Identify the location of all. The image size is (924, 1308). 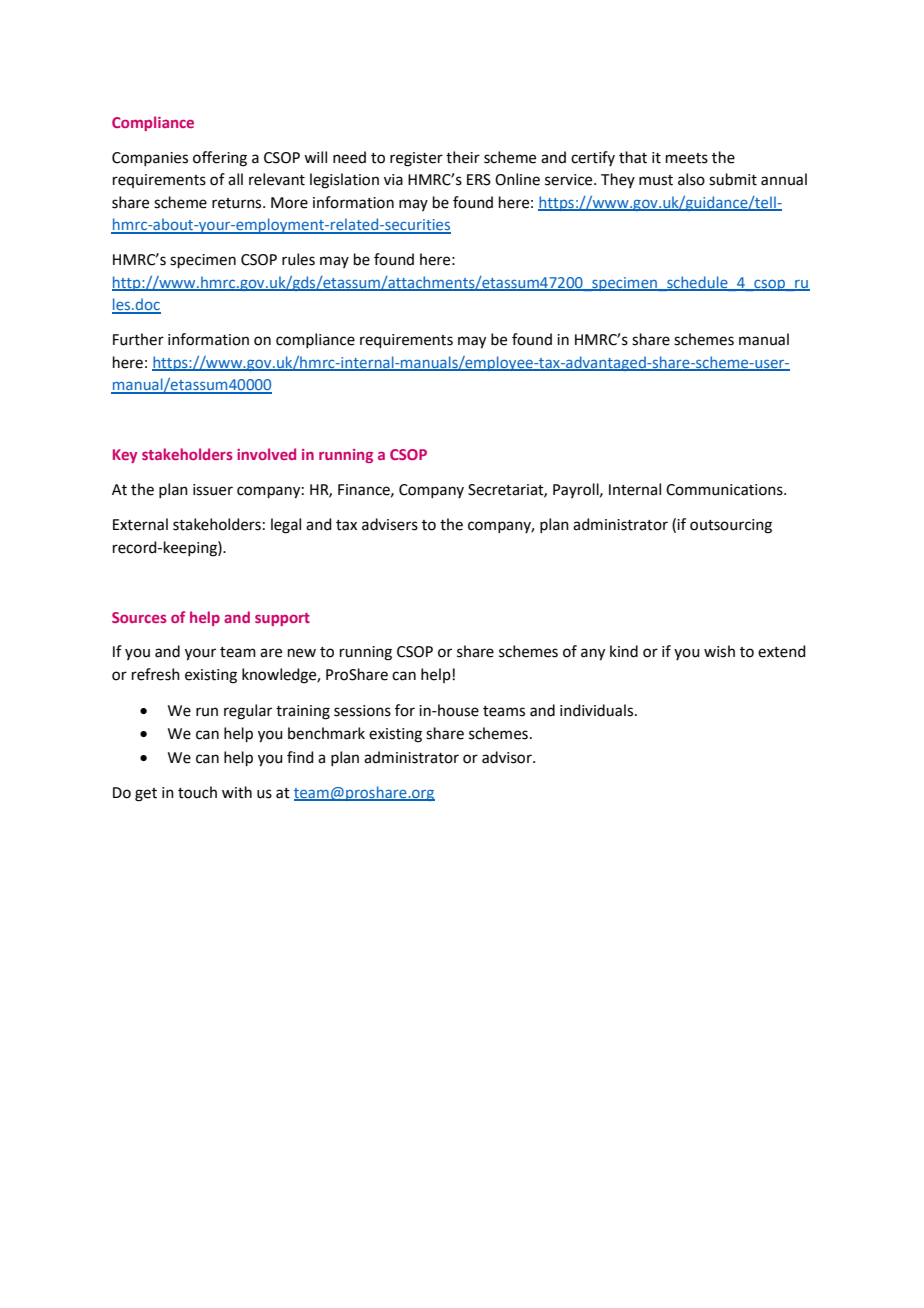
(235, 179).
